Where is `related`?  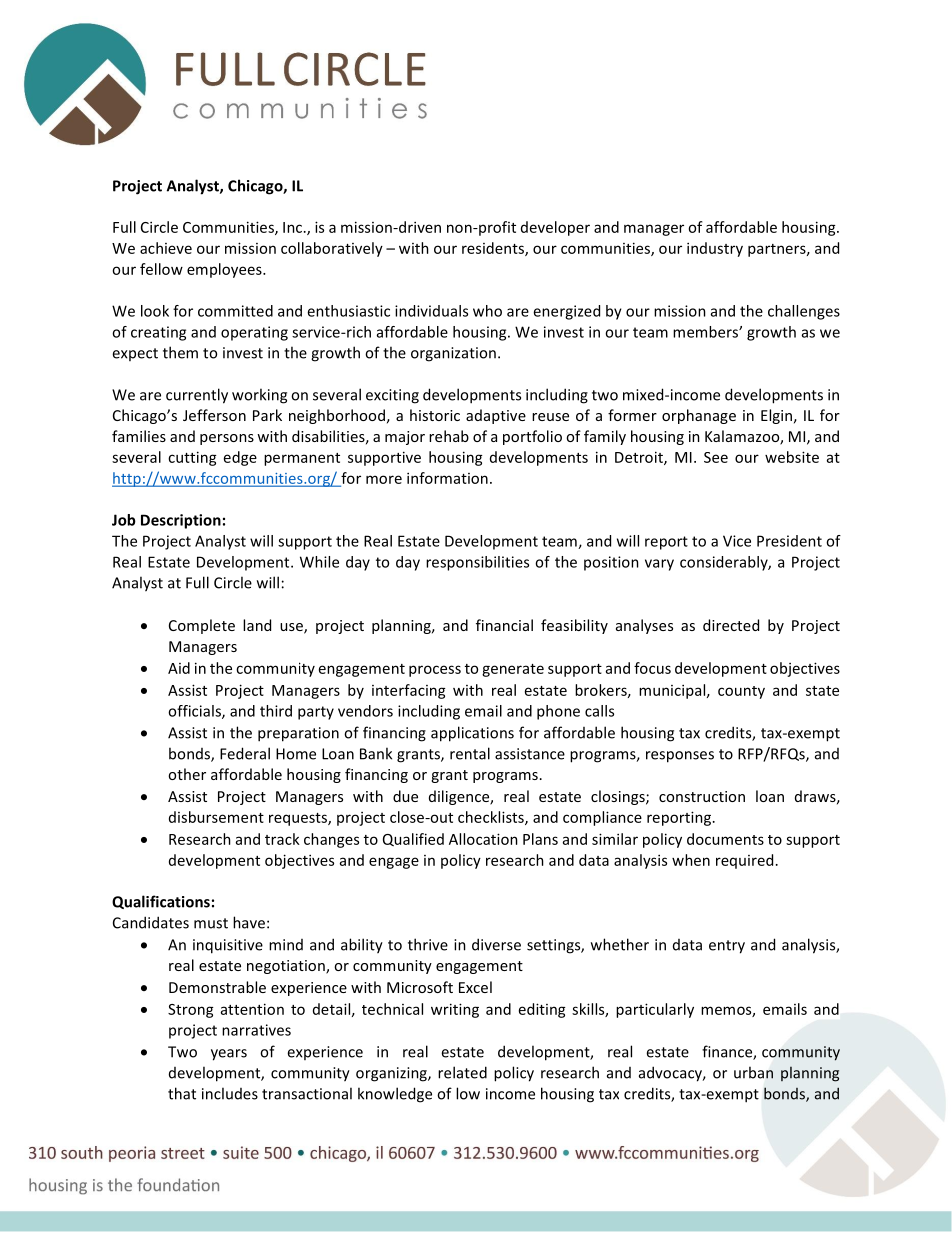
related is located at coordinates (462, 1072).
